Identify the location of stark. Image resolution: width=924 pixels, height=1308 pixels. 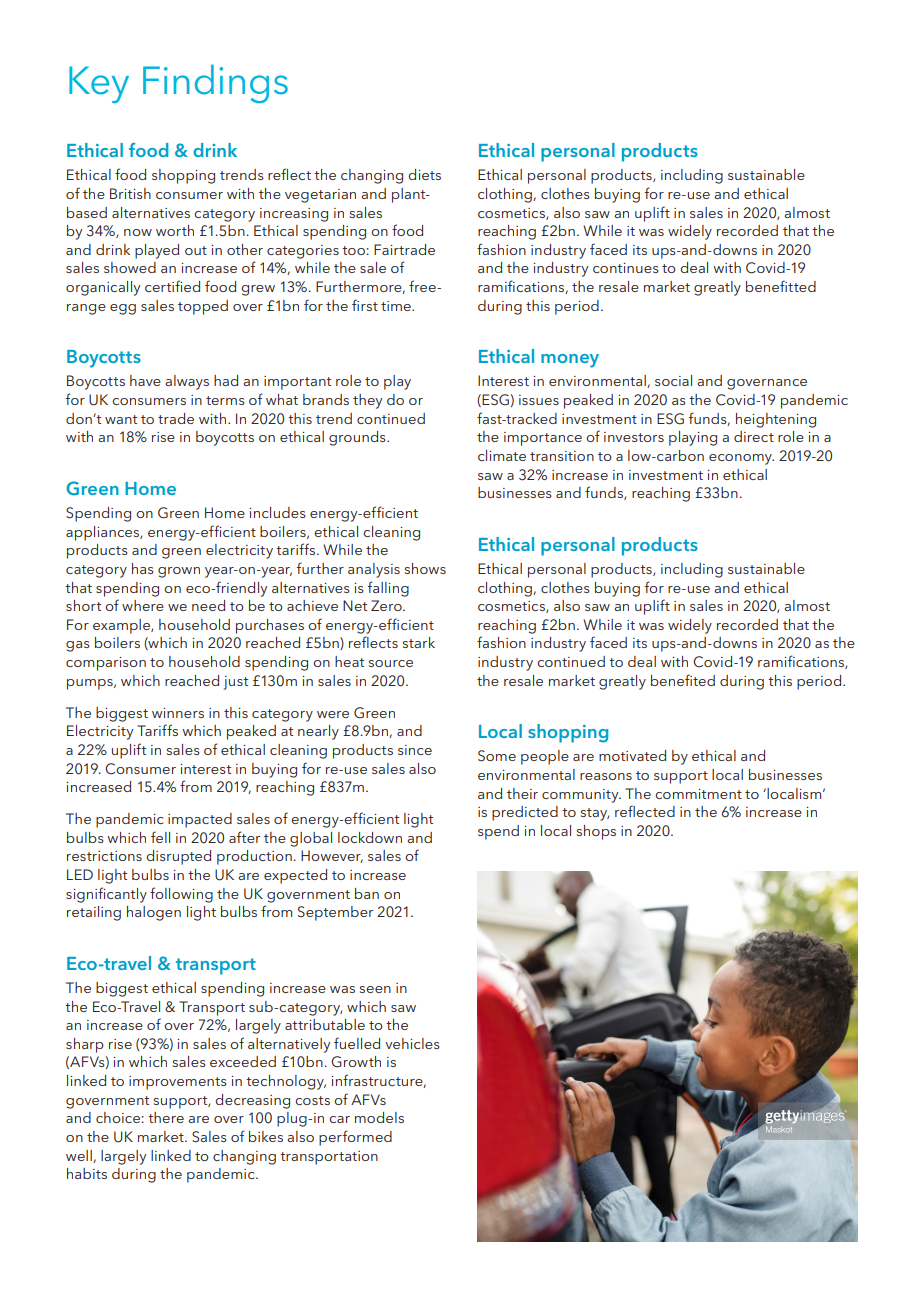
(419, 642).
